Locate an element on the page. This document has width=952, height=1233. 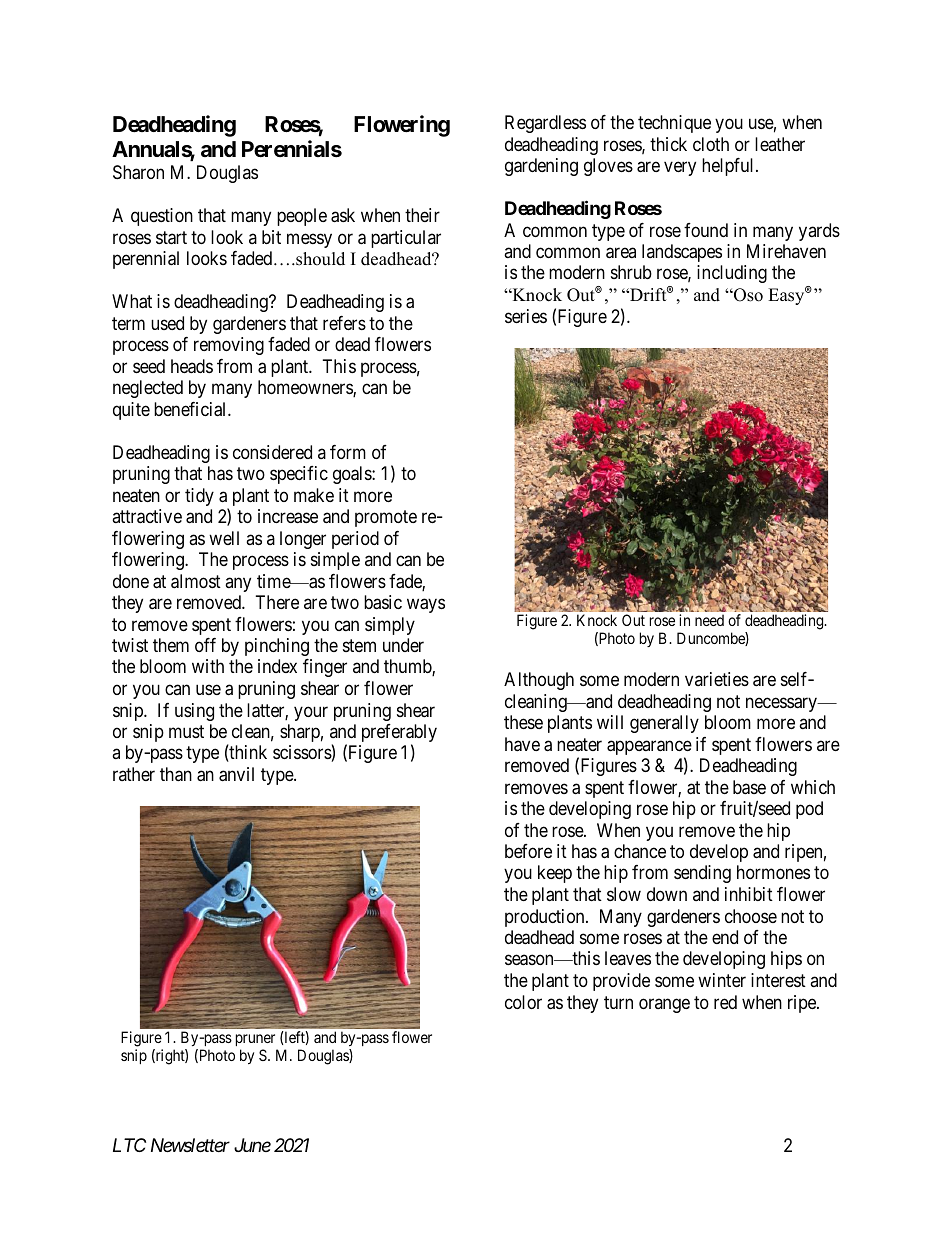
including is located at coordinates (732, 274).
